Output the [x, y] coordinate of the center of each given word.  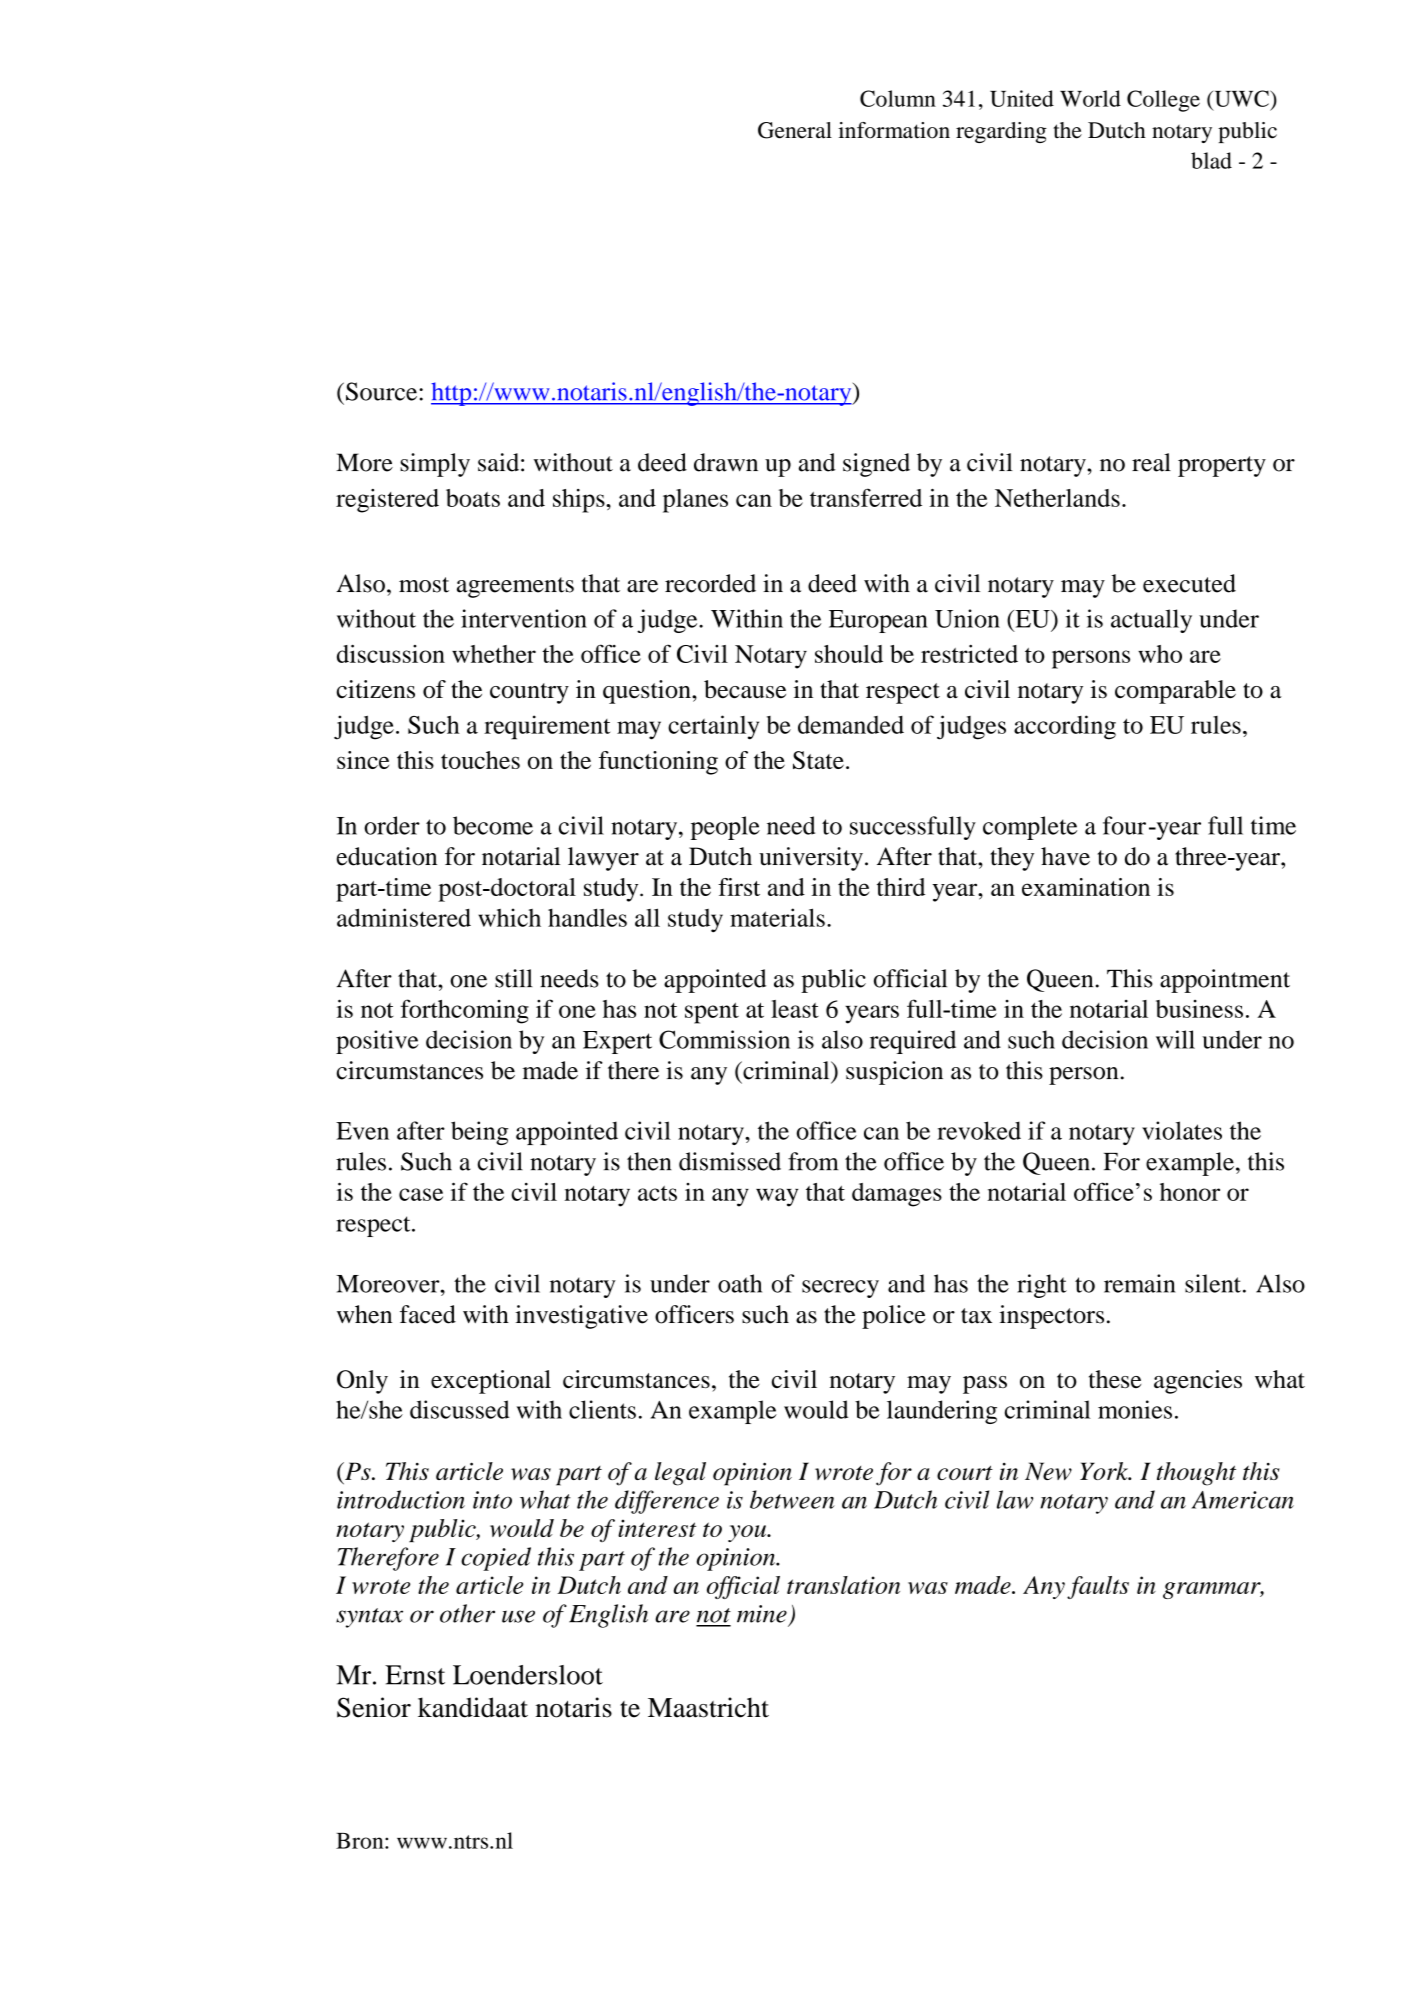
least [795, 1009]
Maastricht [708, 1707]
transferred [866, 497]
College [1163, 101]
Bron [361, 1841]
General [795, 130]
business [1199, 1009]
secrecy [840, 1289]
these [1115, 1379]
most [424, 585]
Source [383, 391]
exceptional [491, 1382]
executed [1189, 583]
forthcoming [465, 1011]
